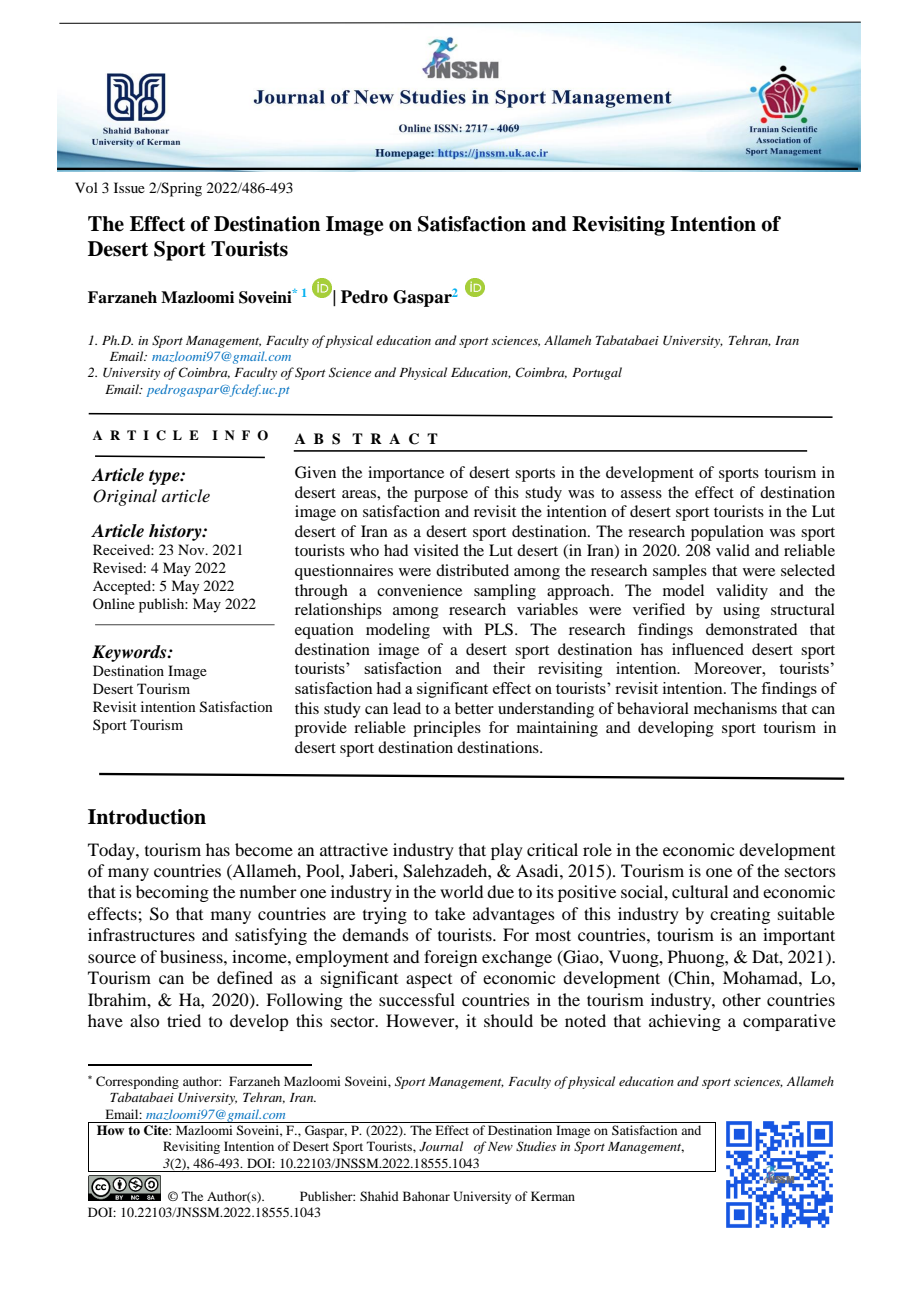 The width and height of the page is (924, 1308). What do you see at coordinates (641, 494) in the page?
I see `assess` at bounding box center [641, 494].
